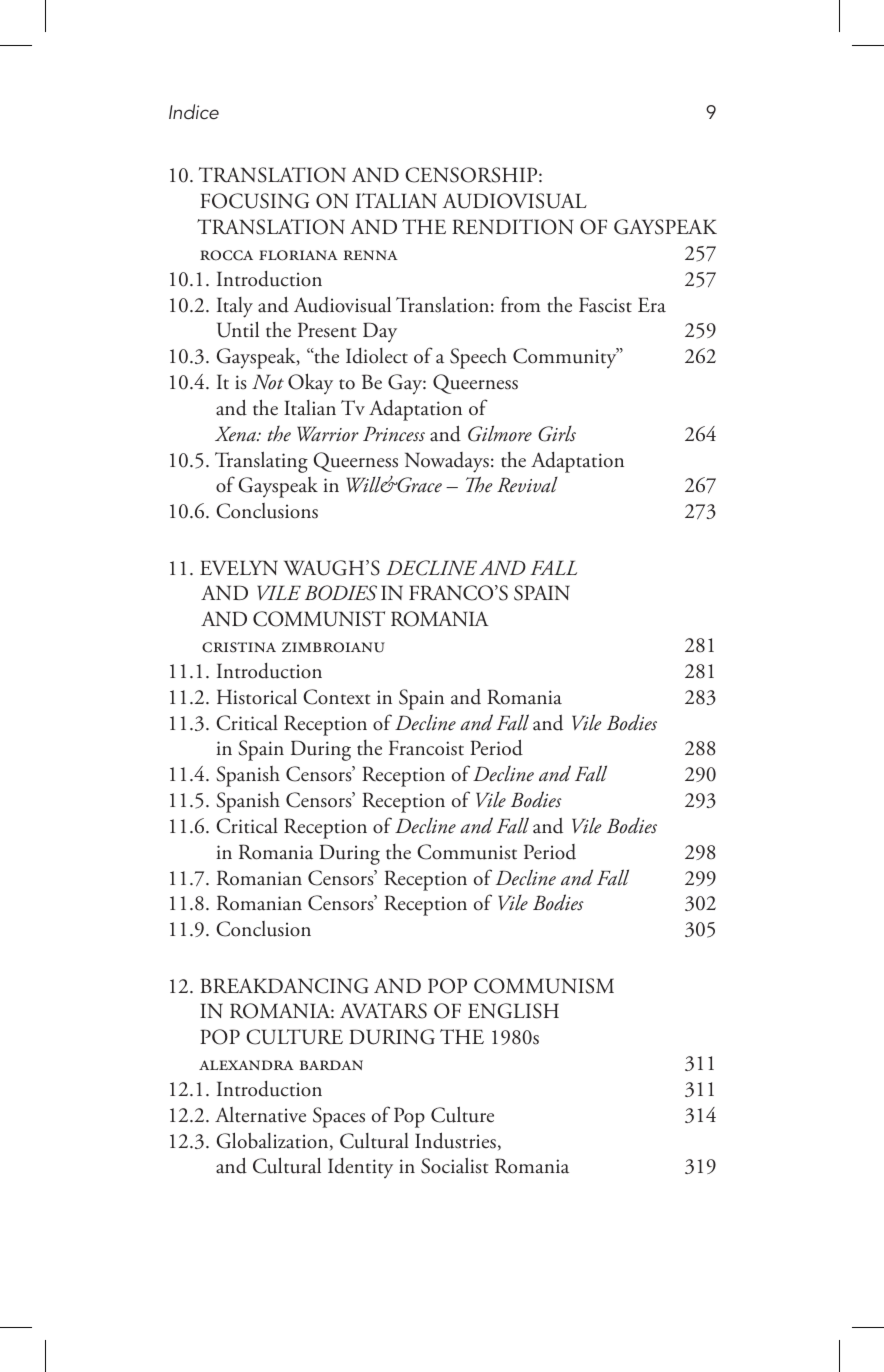  I want to click on FOCUSING, so click(254, 201).
